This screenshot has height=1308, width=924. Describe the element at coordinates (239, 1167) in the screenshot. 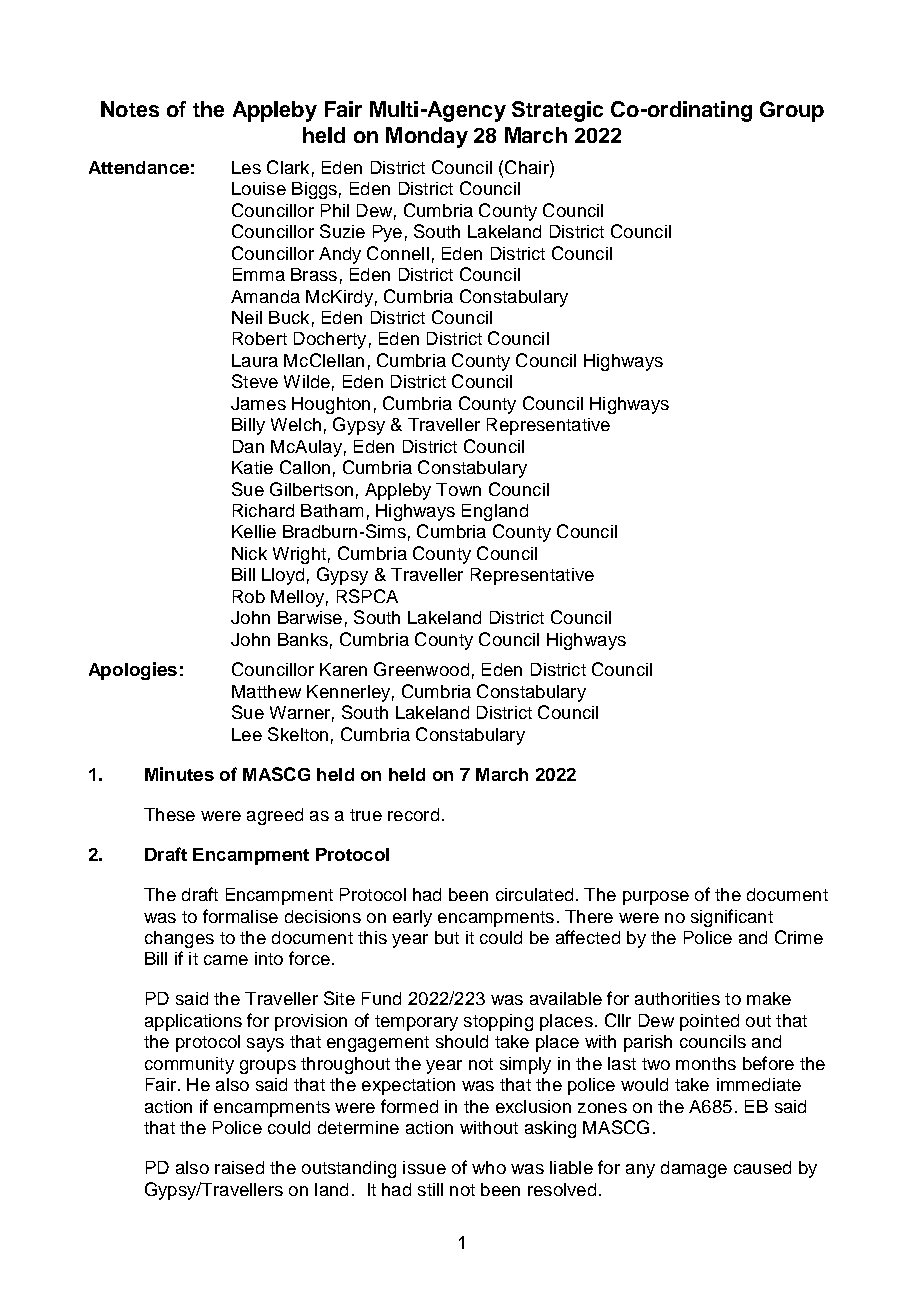

I see `raised` at that location.
